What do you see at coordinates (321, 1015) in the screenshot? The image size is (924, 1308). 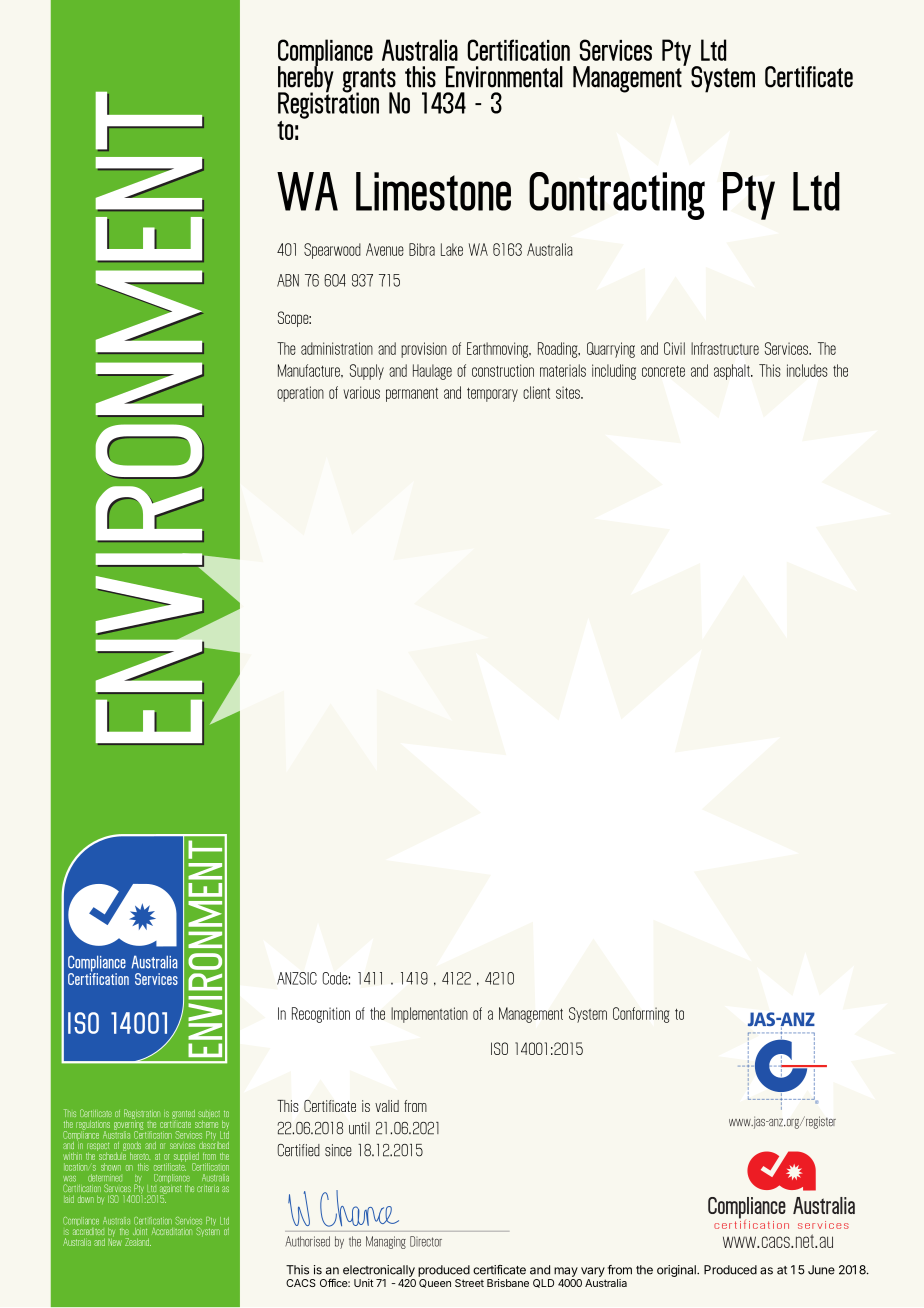 I see `Recognition` at bounding box center [321, 1015].
